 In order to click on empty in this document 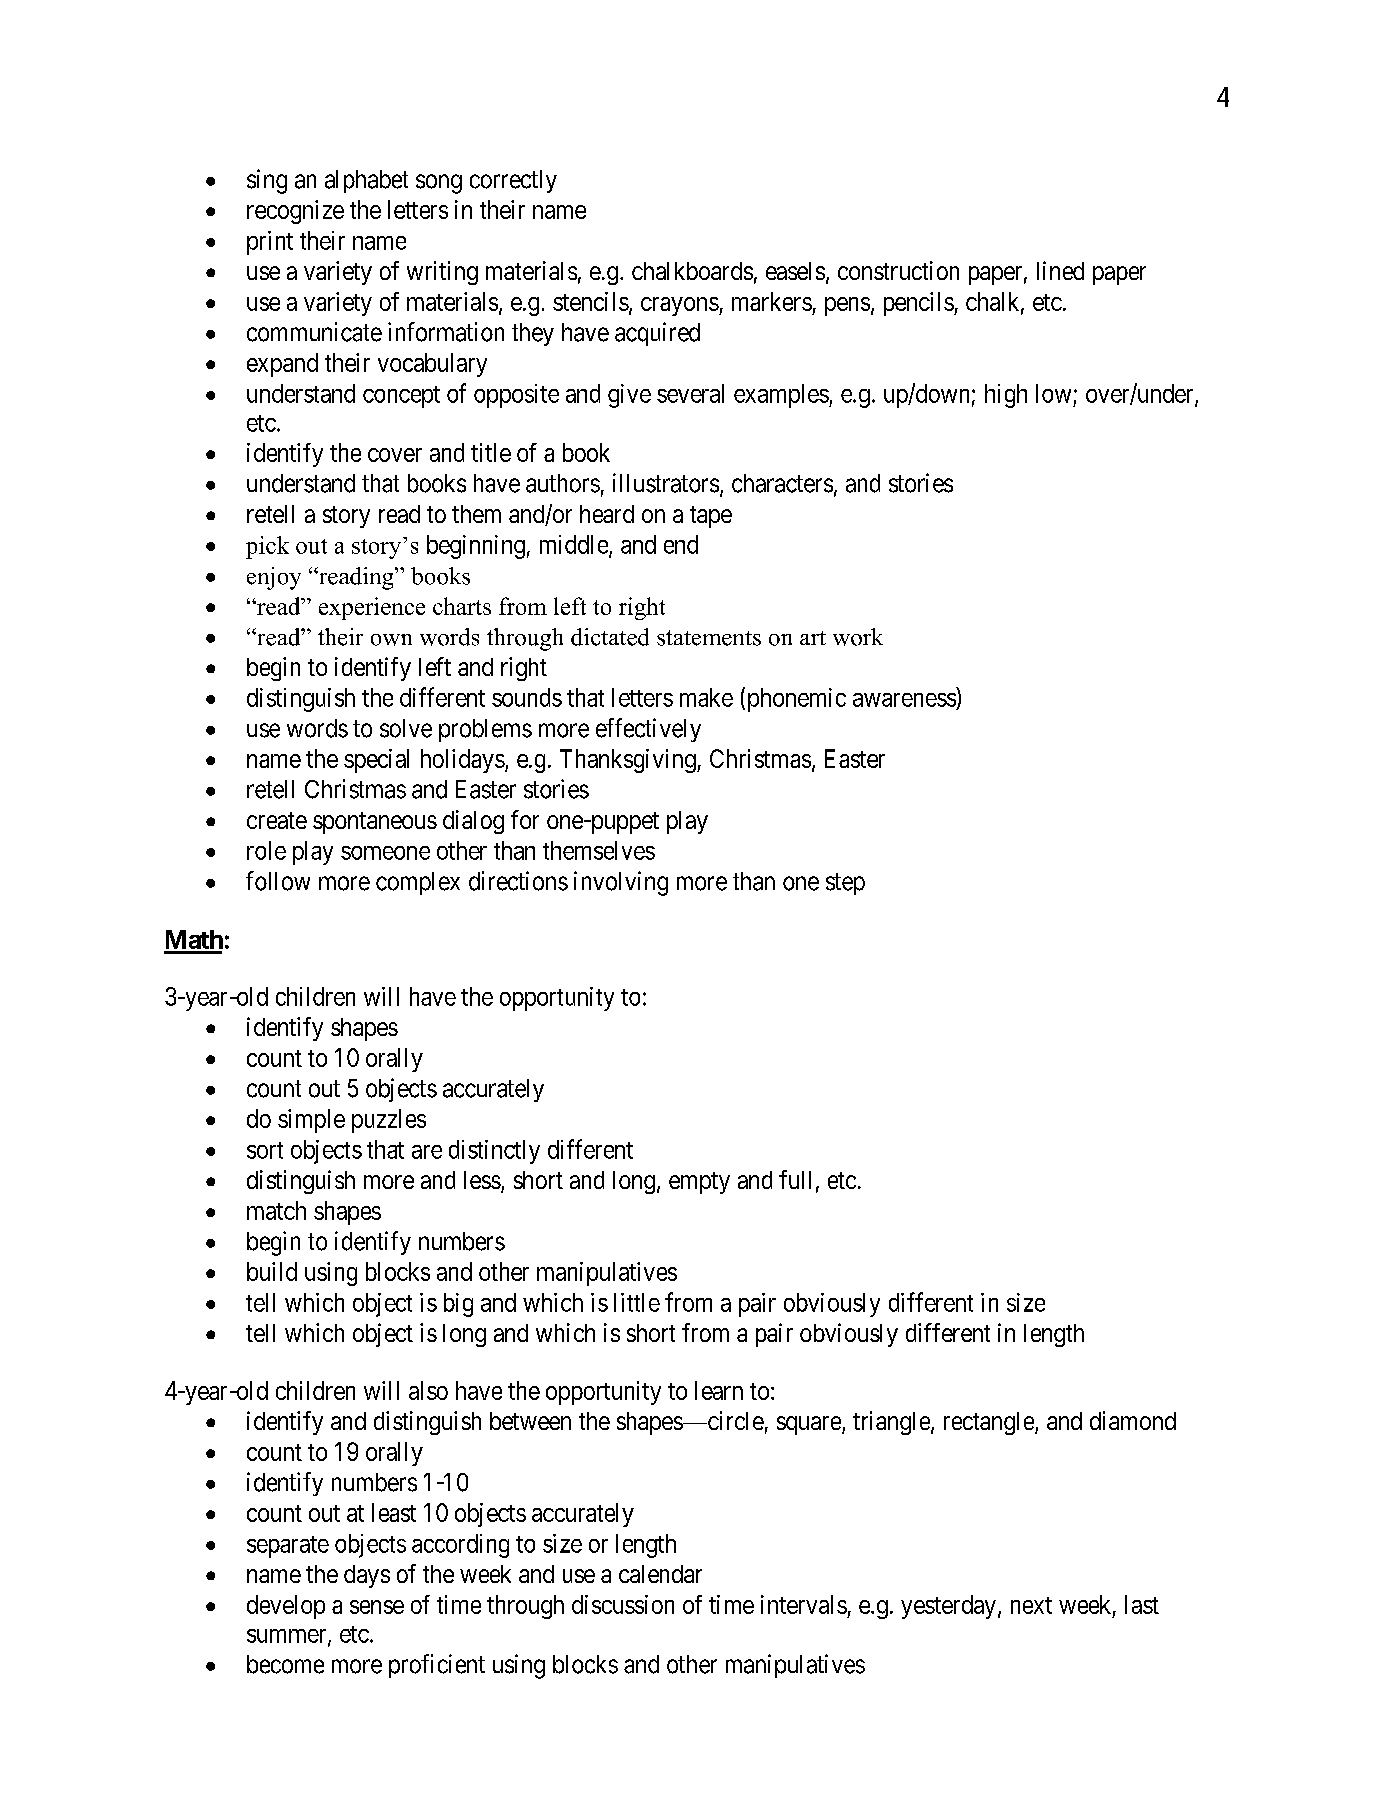, I will do `click(699, 1183)`.
